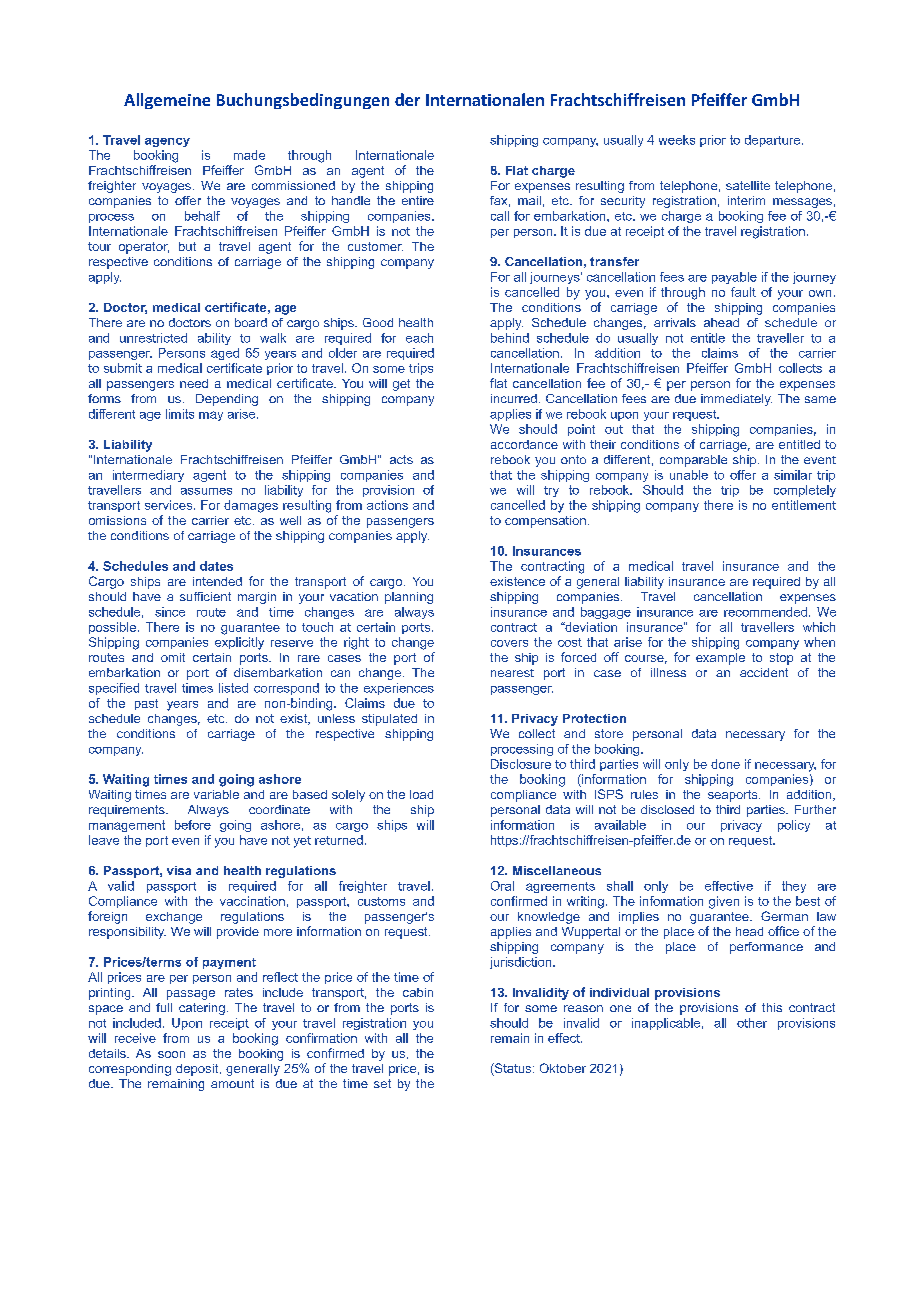 The image size is (924, 1308). What do you see at coordinates (171, 1054) in the screenshot?
I see `soon` at bounding box center [171, 1054].
